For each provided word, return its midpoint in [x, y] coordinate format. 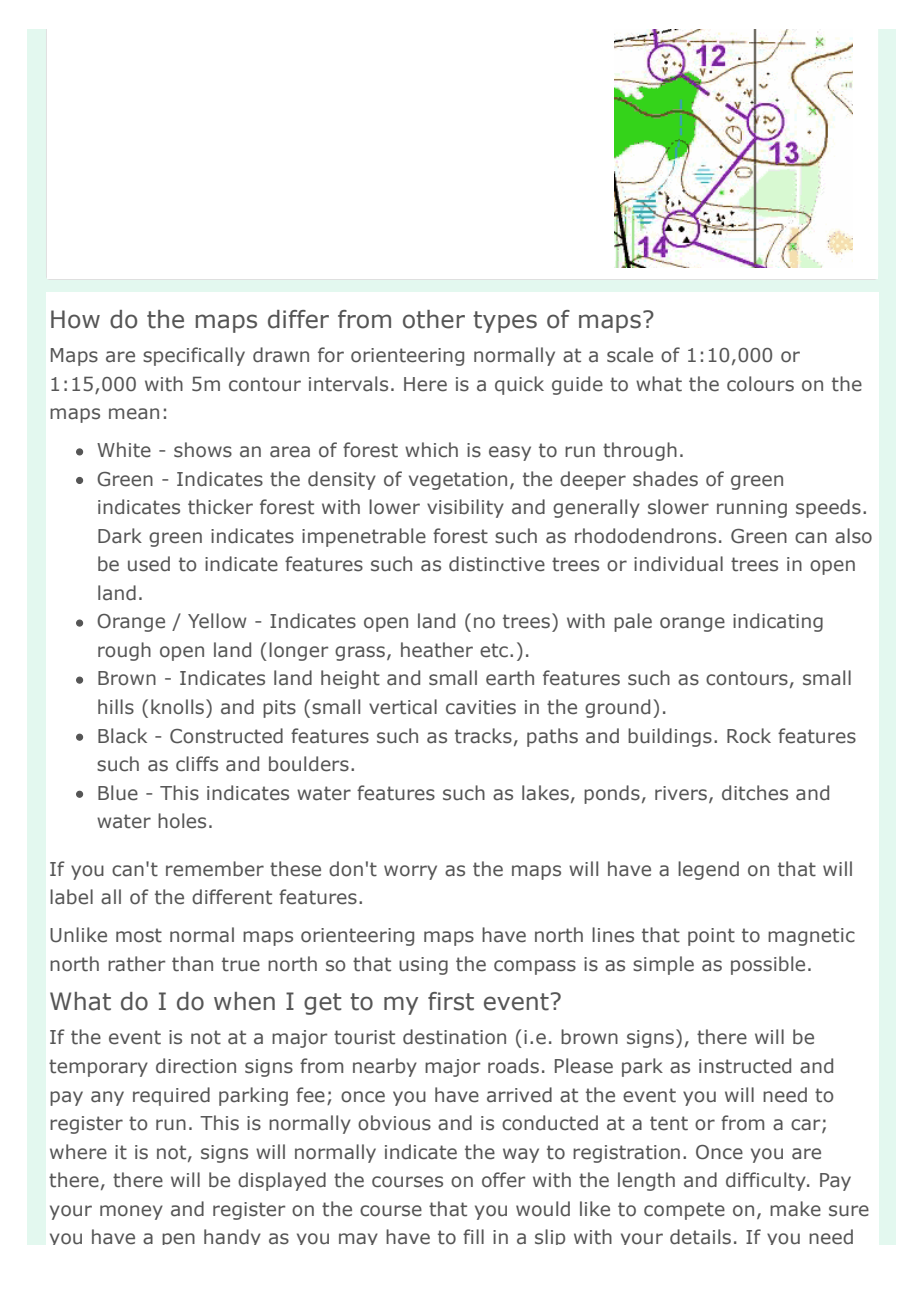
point [711, 937]
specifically [194, 356]
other [434, 319]
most [139, 935]
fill [473, 1236]
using [423, 966]
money [131, 1212]
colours [760, 384]
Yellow [217, 621]
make [795, 1209]
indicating [778, 622]
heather [437, 650]
